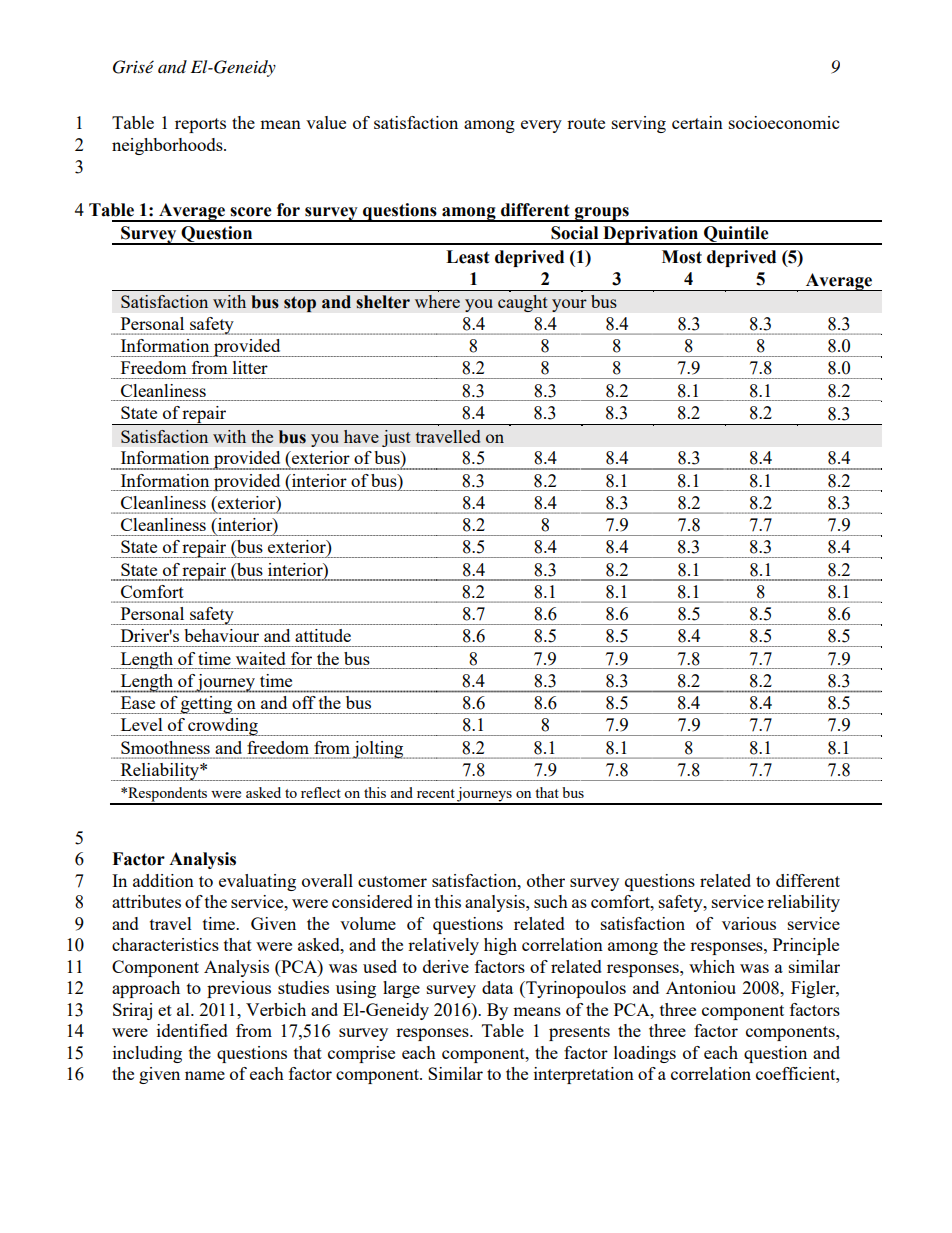  I want to click on every, so click(541, 126).
